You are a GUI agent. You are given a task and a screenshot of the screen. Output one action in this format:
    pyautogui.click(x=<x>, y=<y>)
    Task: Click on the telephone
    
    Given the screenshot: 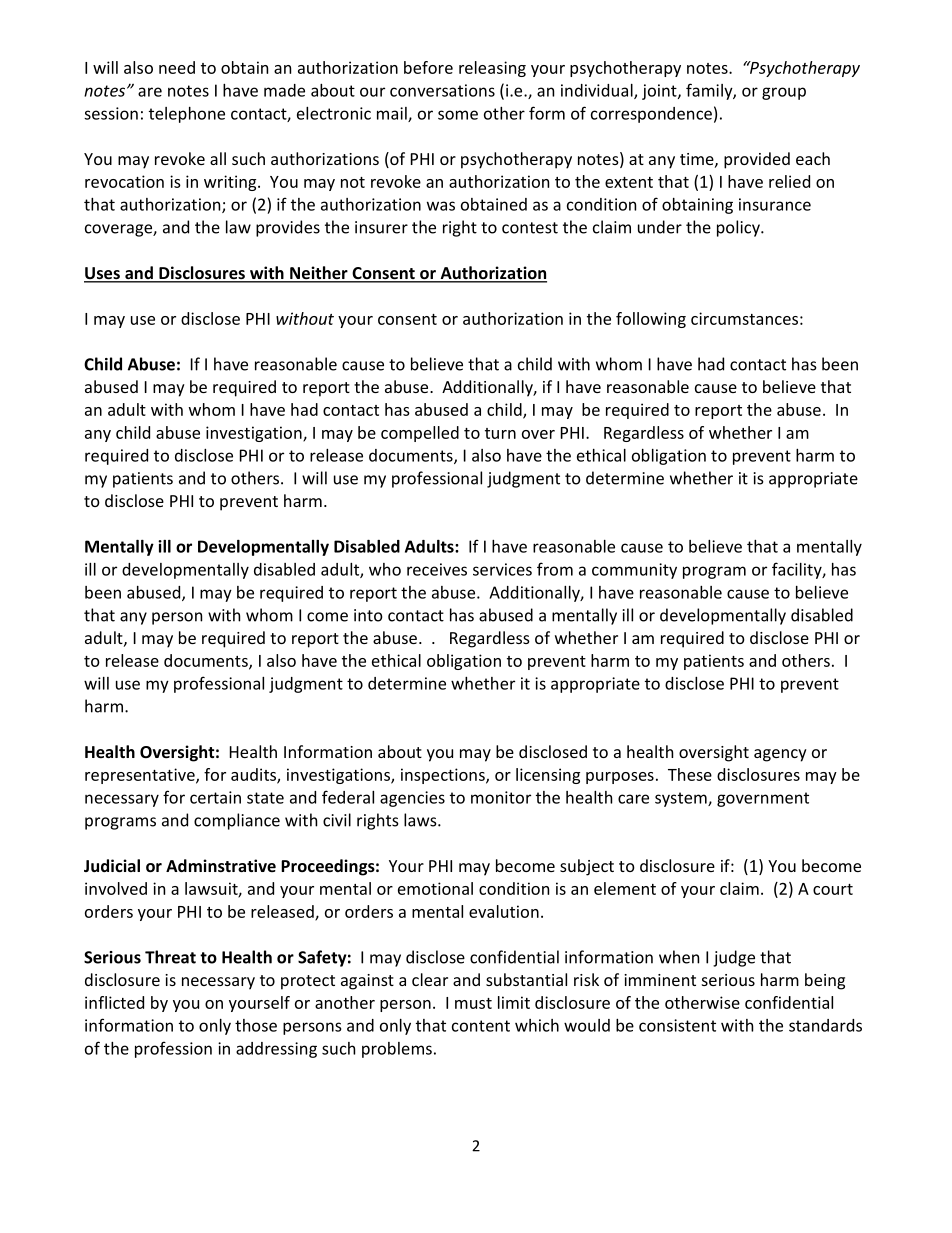 What is the action you would take?
    pyautogui.click(x=187, y=115)
